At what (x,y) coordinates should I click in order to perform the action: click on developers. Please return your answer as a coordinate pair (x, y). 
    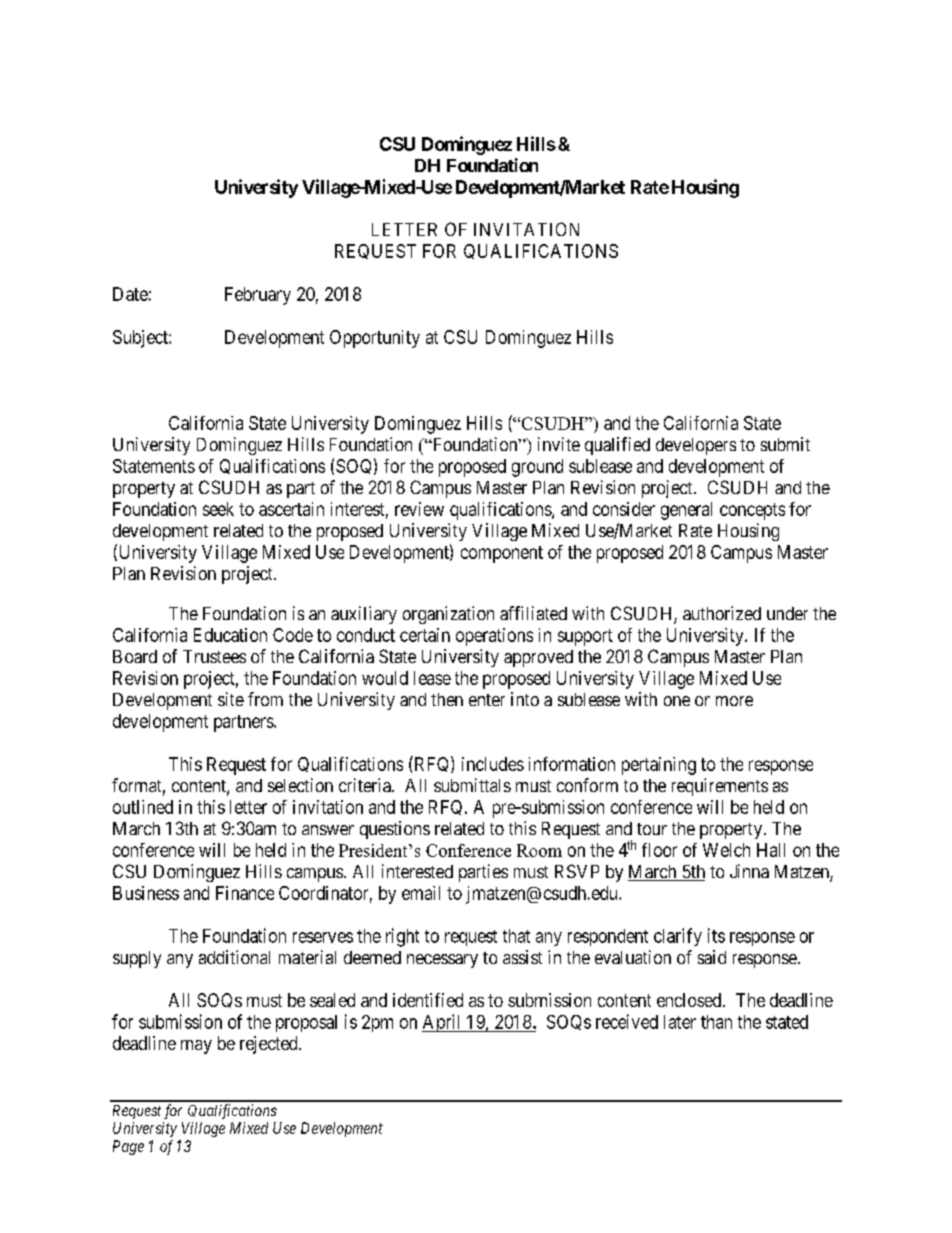
    Looking at the image, I should click on (696, 446).
